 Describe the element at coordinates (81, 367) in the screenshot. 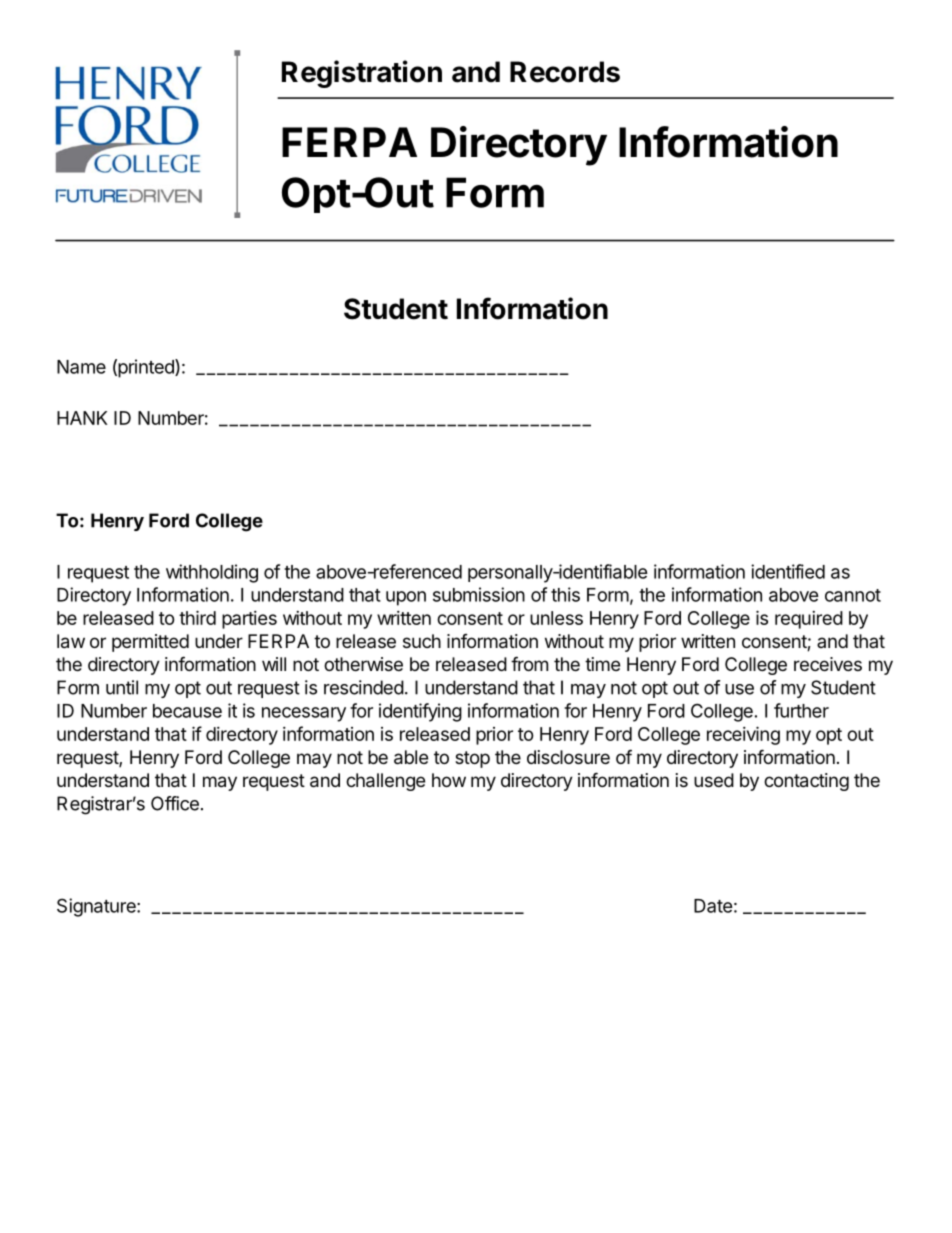

I see `Name` at that location.
